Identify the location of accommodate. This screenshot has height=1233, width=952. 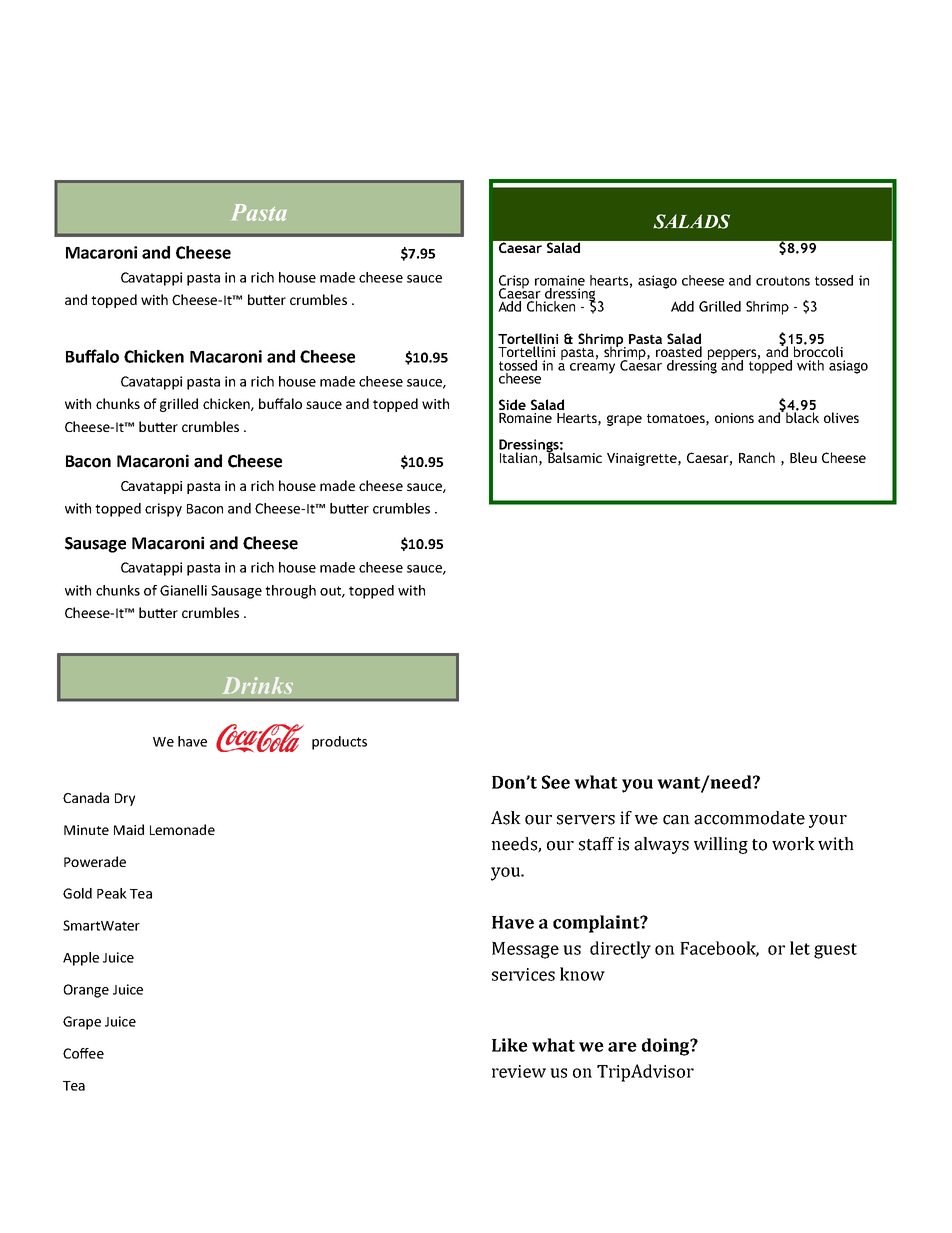
(749, 818).
